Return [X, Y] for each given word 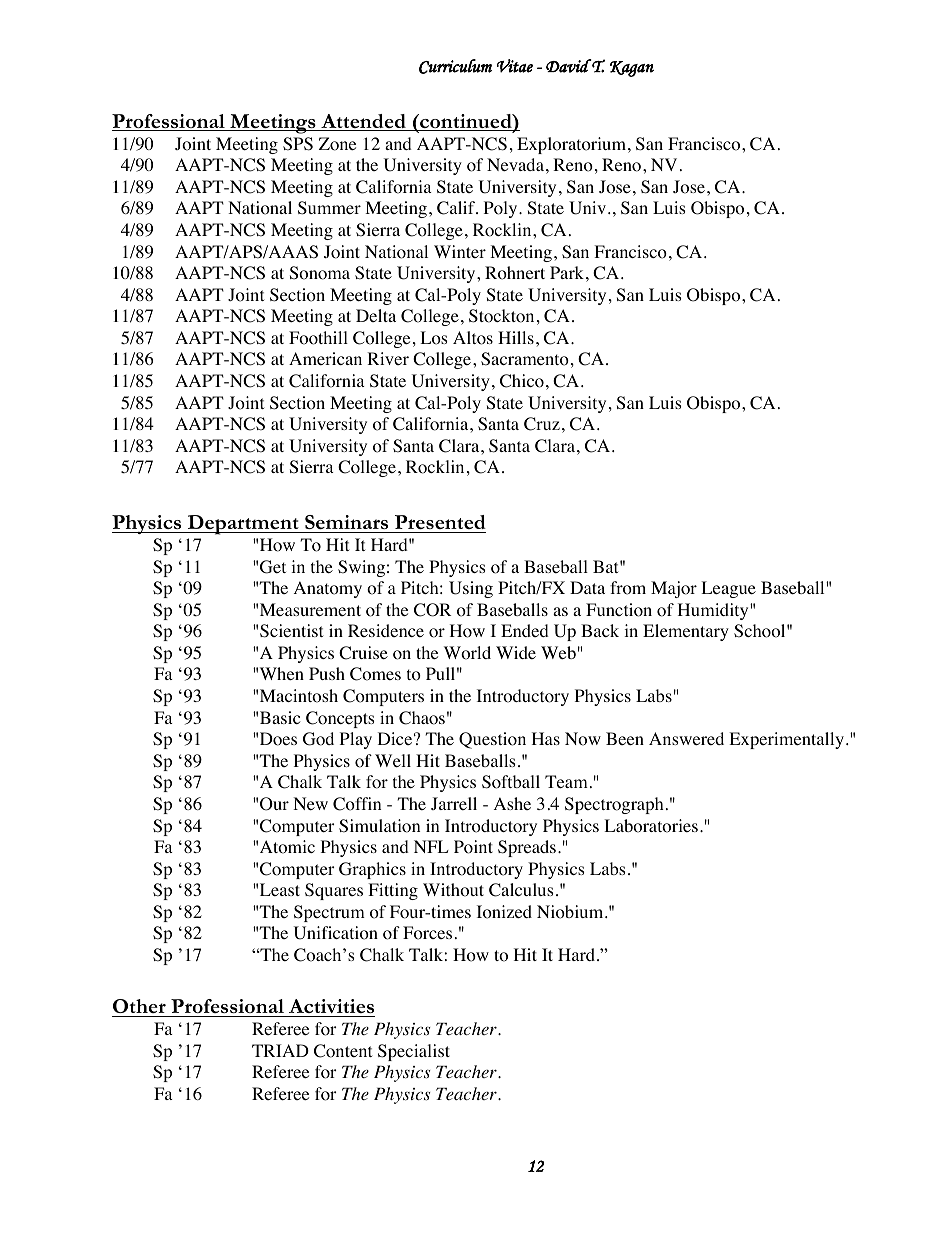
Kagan [632, 69]
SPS [298, 144]
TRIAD [280, 1050]
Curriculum [455, 66]
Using [471, 589]
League [728, 589]
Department [243, 525]
